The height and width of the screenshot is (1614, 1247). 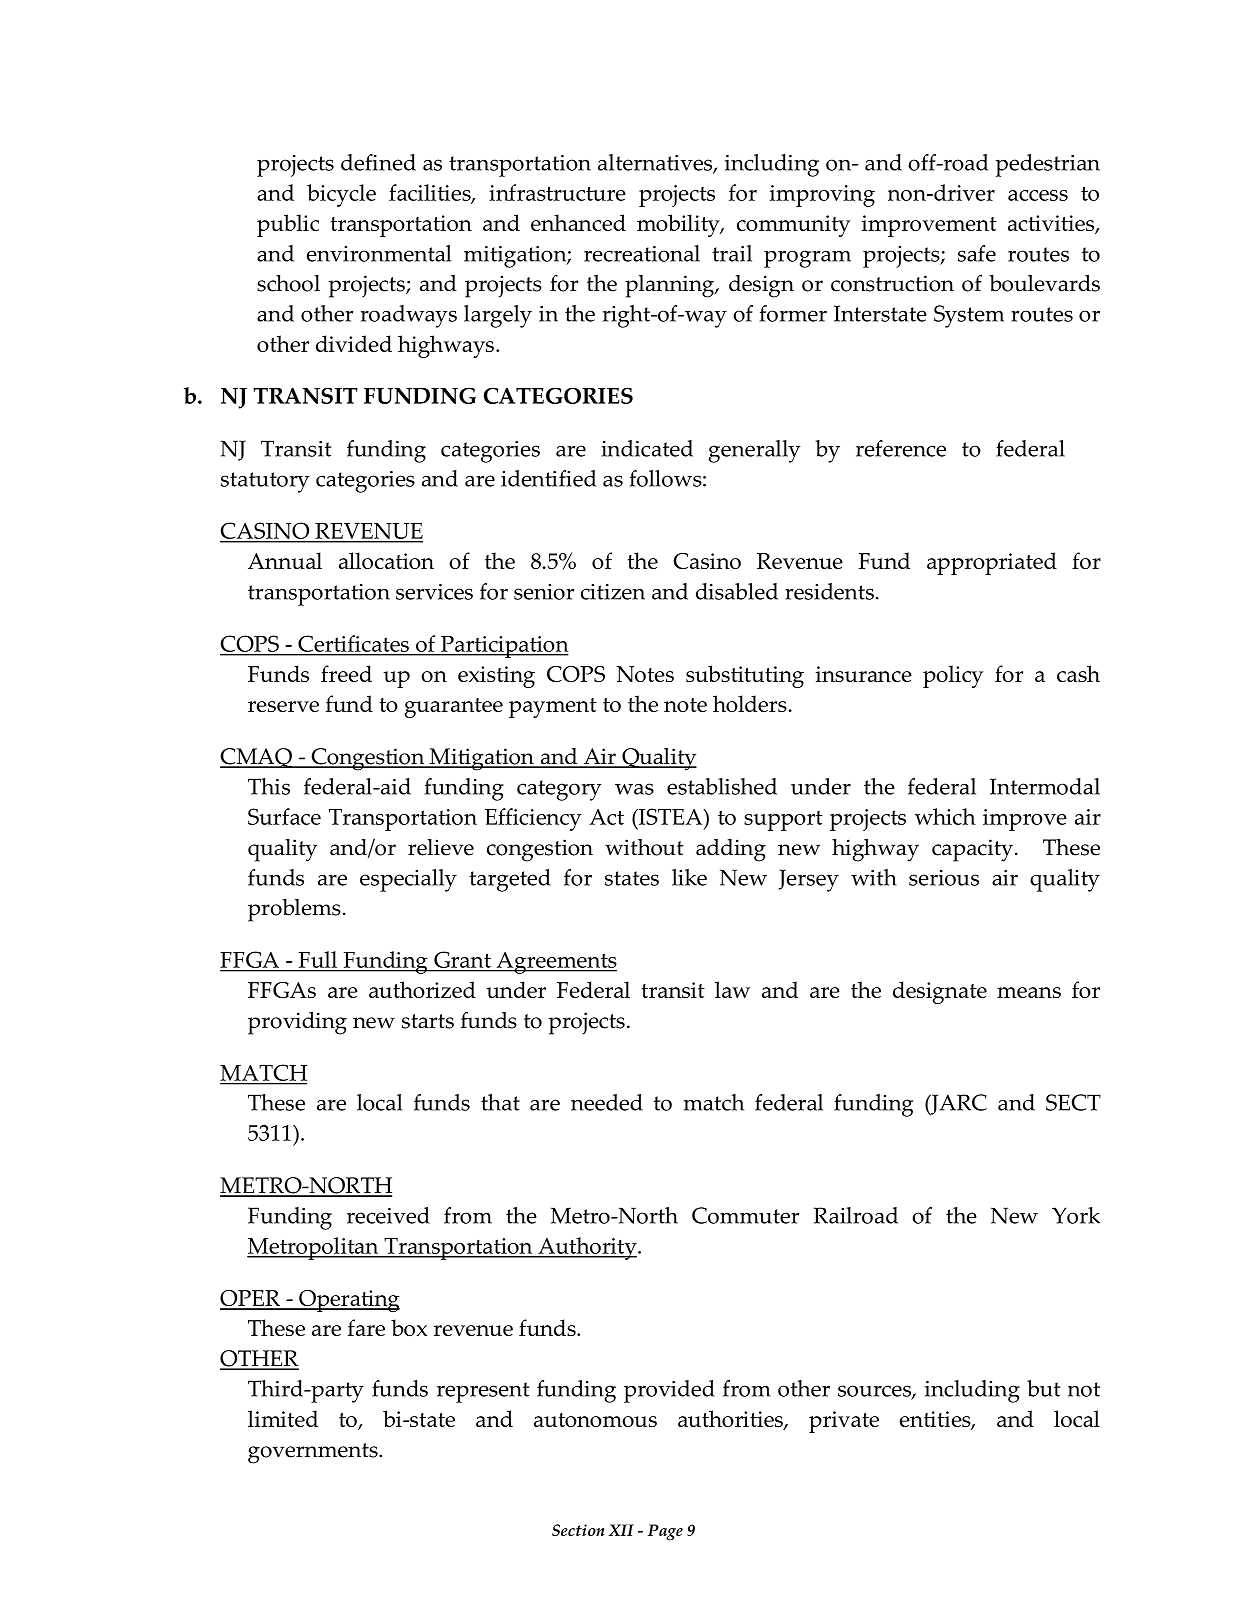 I want to click on mobility, so click(x=679, y=225).
